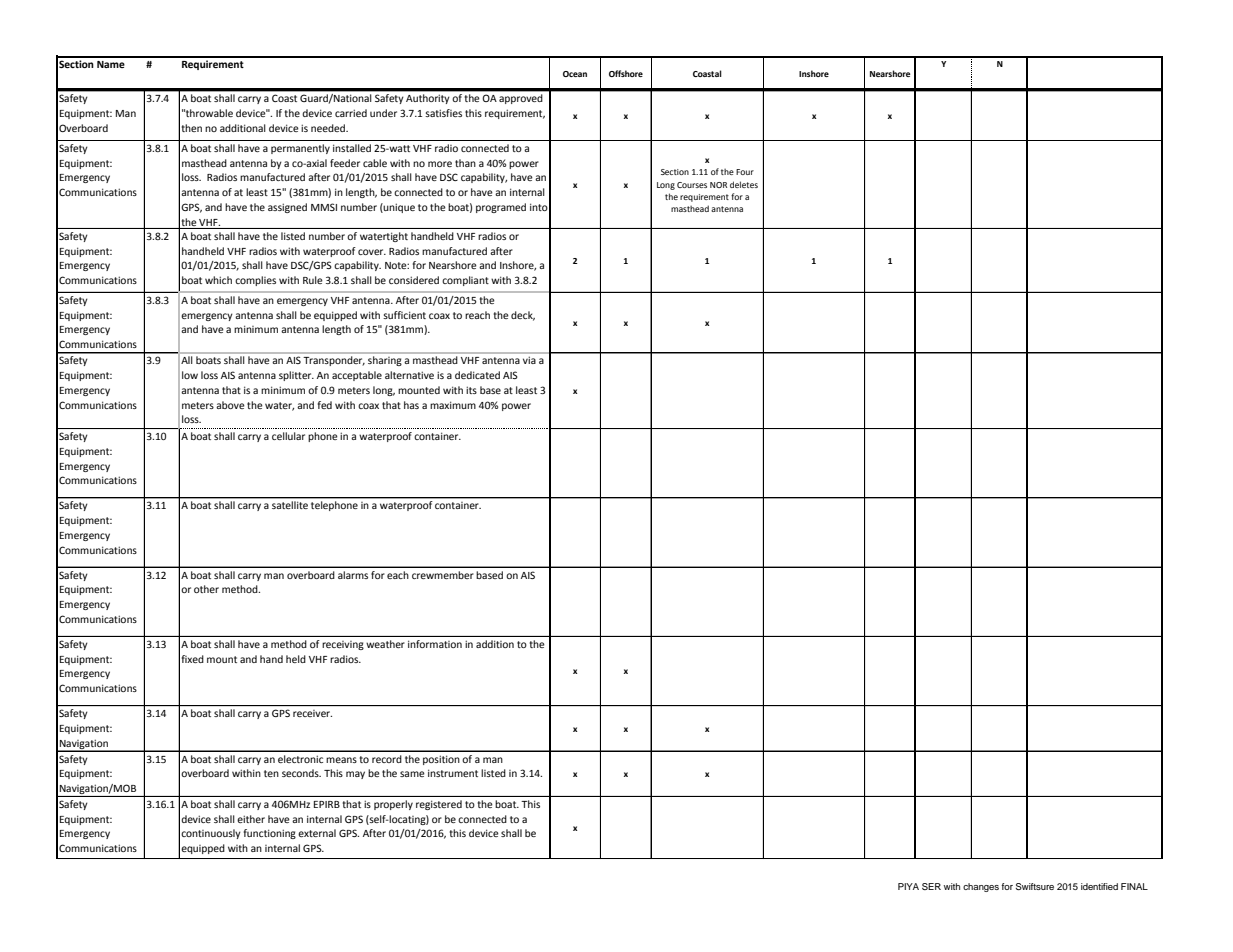 Image resolution: width=1233 pixels, height=952 pixels. Describe the element at coordinates (270, 834) in the document. I see `functioning` at that location.
